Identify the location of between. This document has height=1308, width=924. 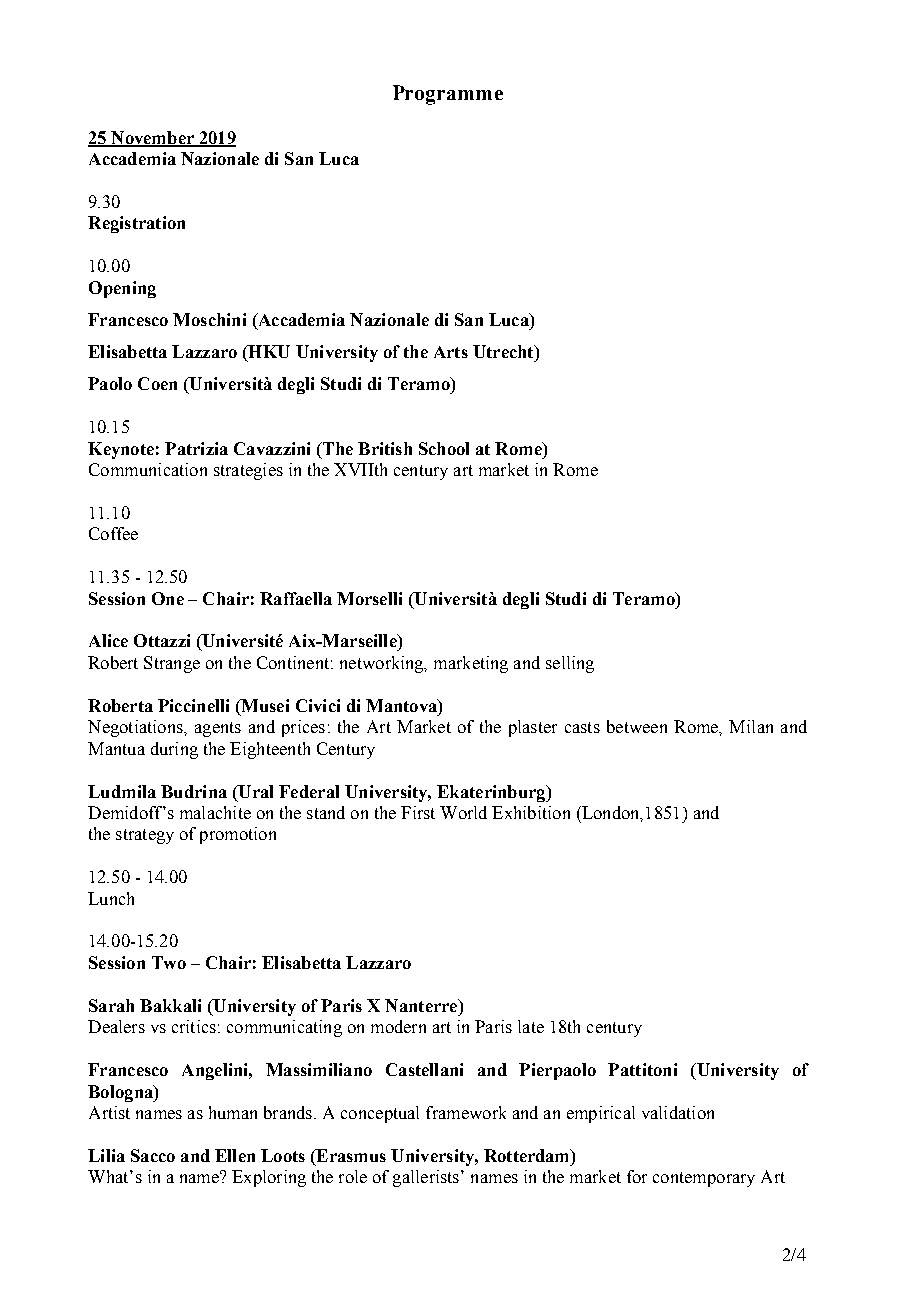
(637, 726).
